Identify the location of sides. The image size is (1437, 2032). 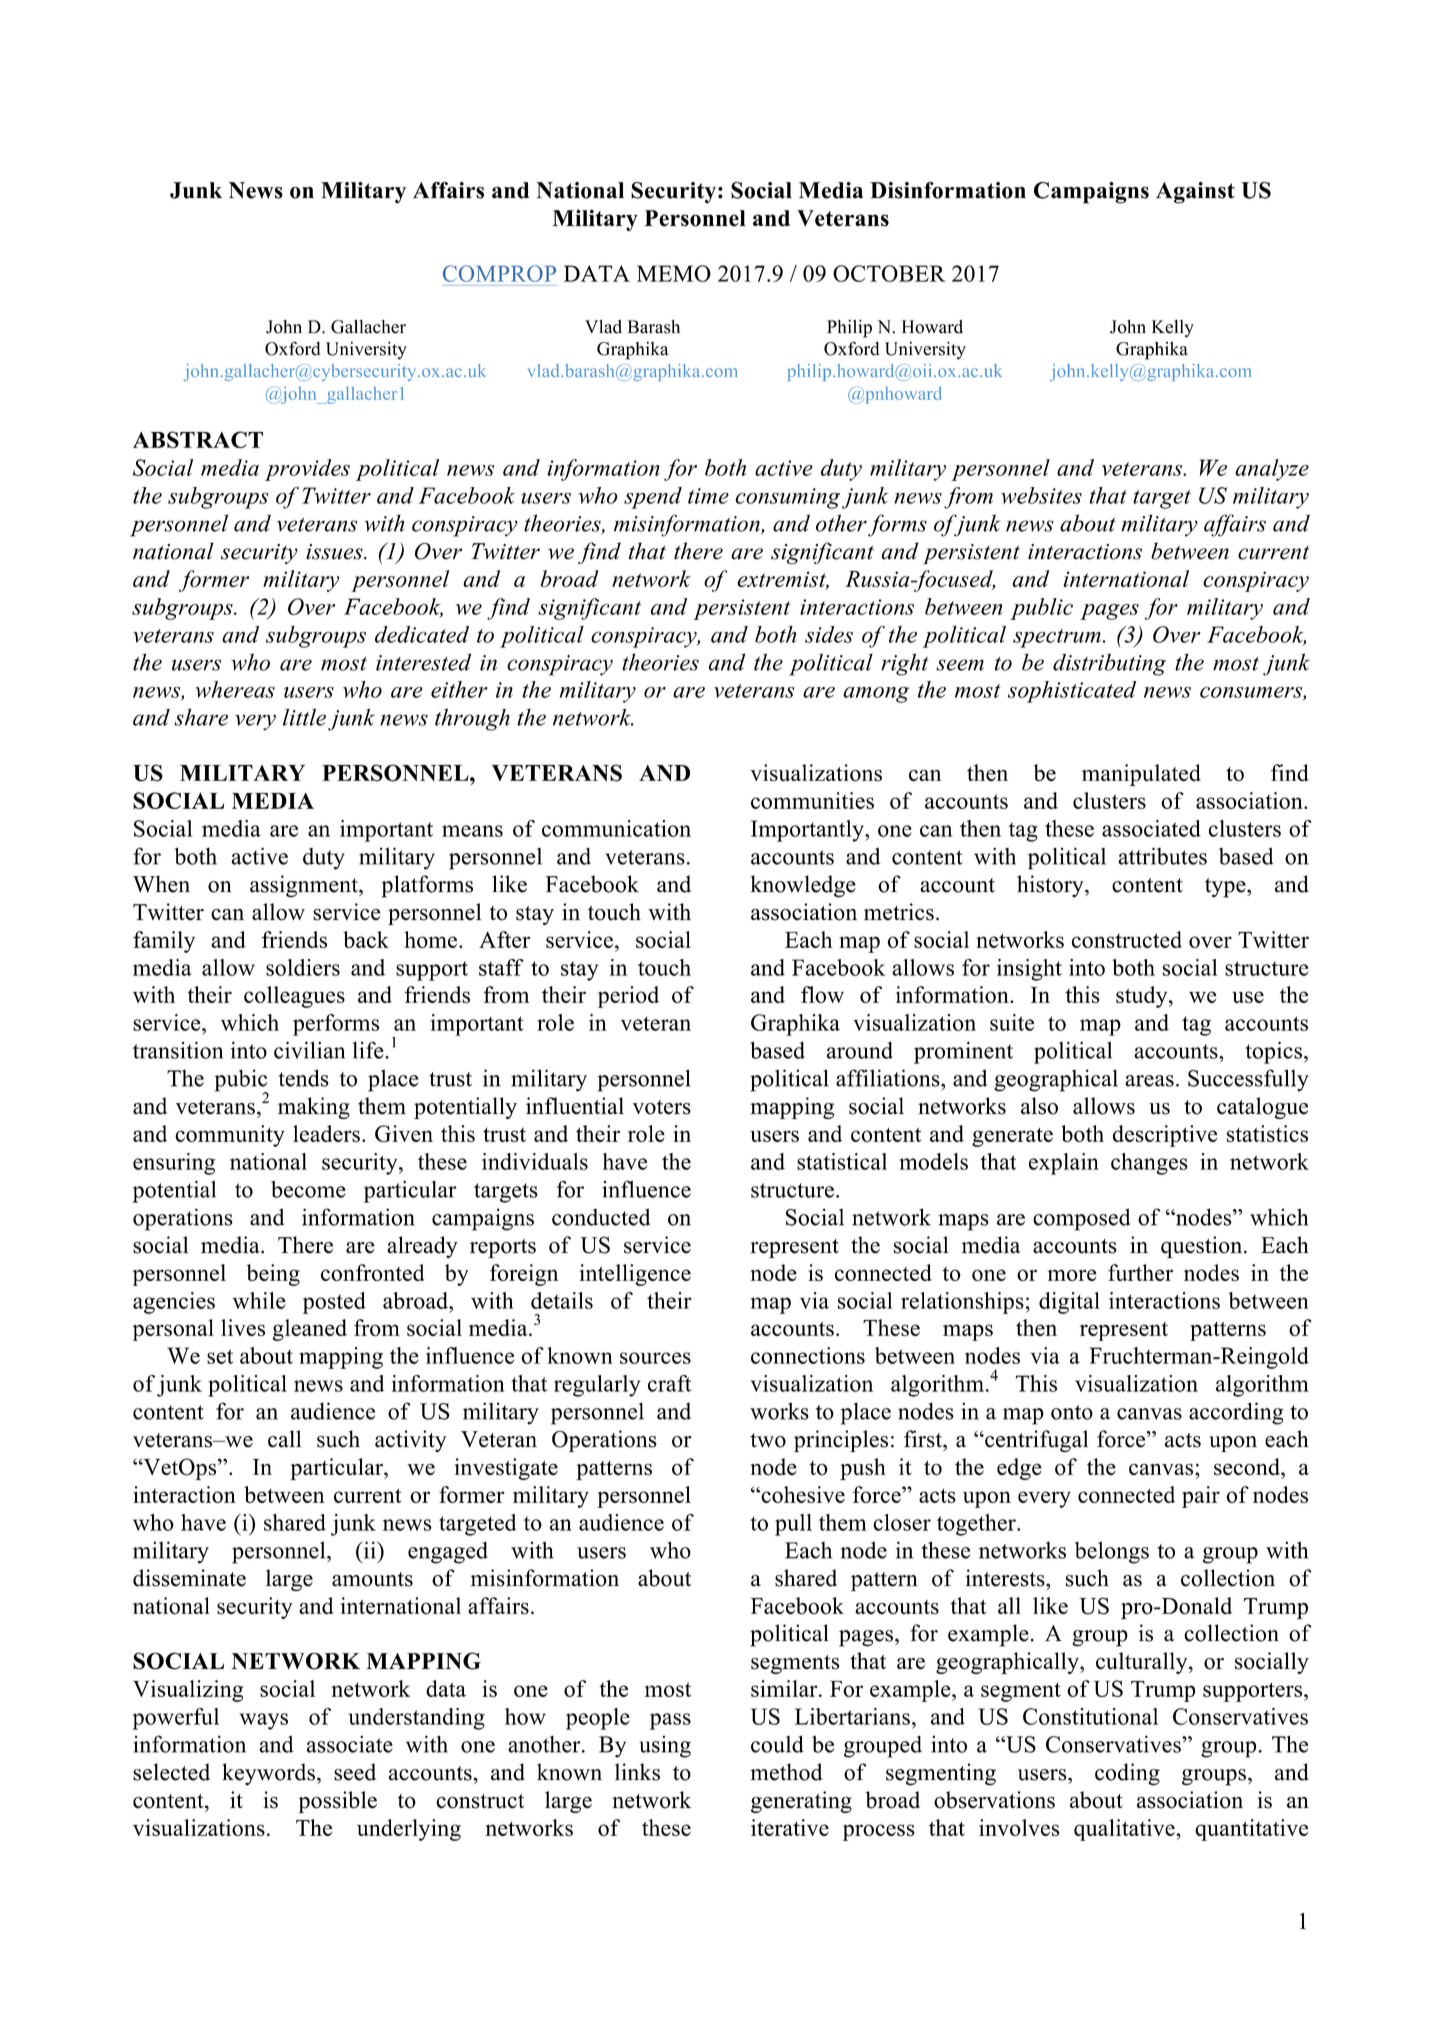
(829, 634).
